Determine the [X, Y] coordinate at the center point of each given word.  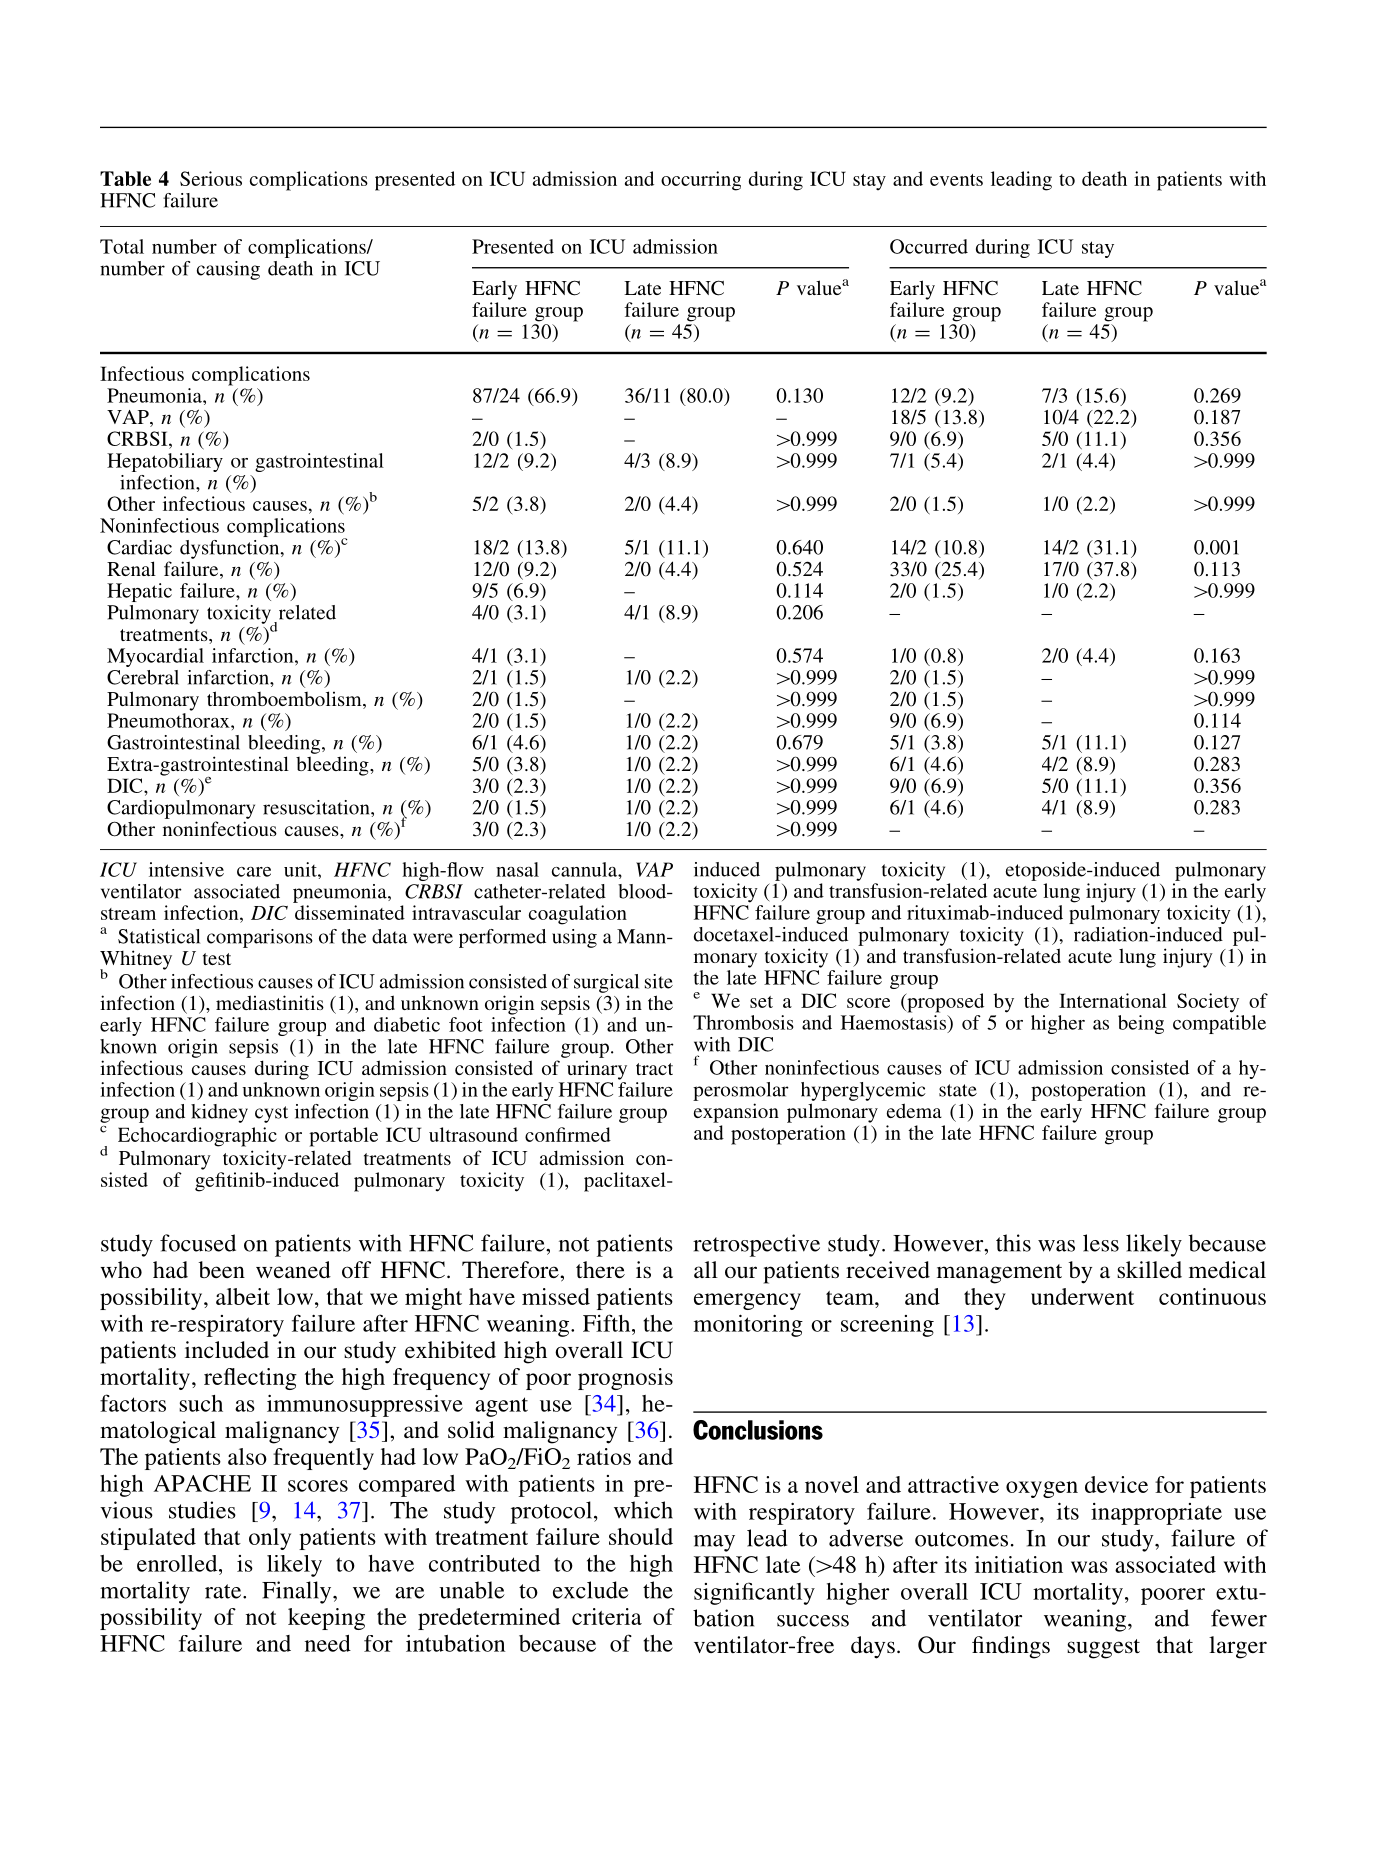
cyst [271, 1114]
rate [224, 1591]
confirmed [568, 1134]
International [1113, 1000]
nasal [517, 869]
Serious [211, 178]
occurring [701, 181]
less [1101, 1243]
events [956, 180]
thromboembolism [285, 700]
